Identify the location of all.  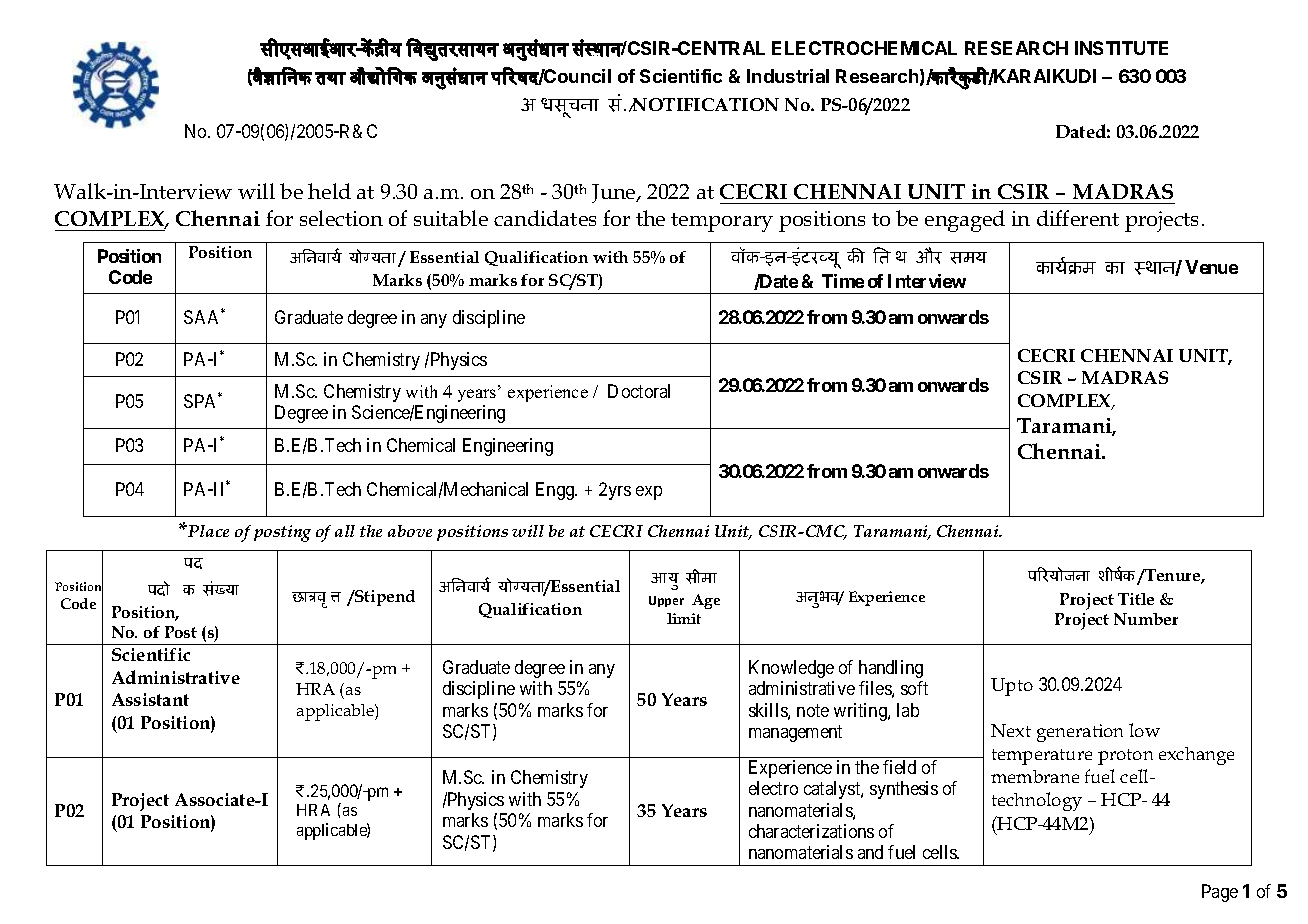
(345, 531).
